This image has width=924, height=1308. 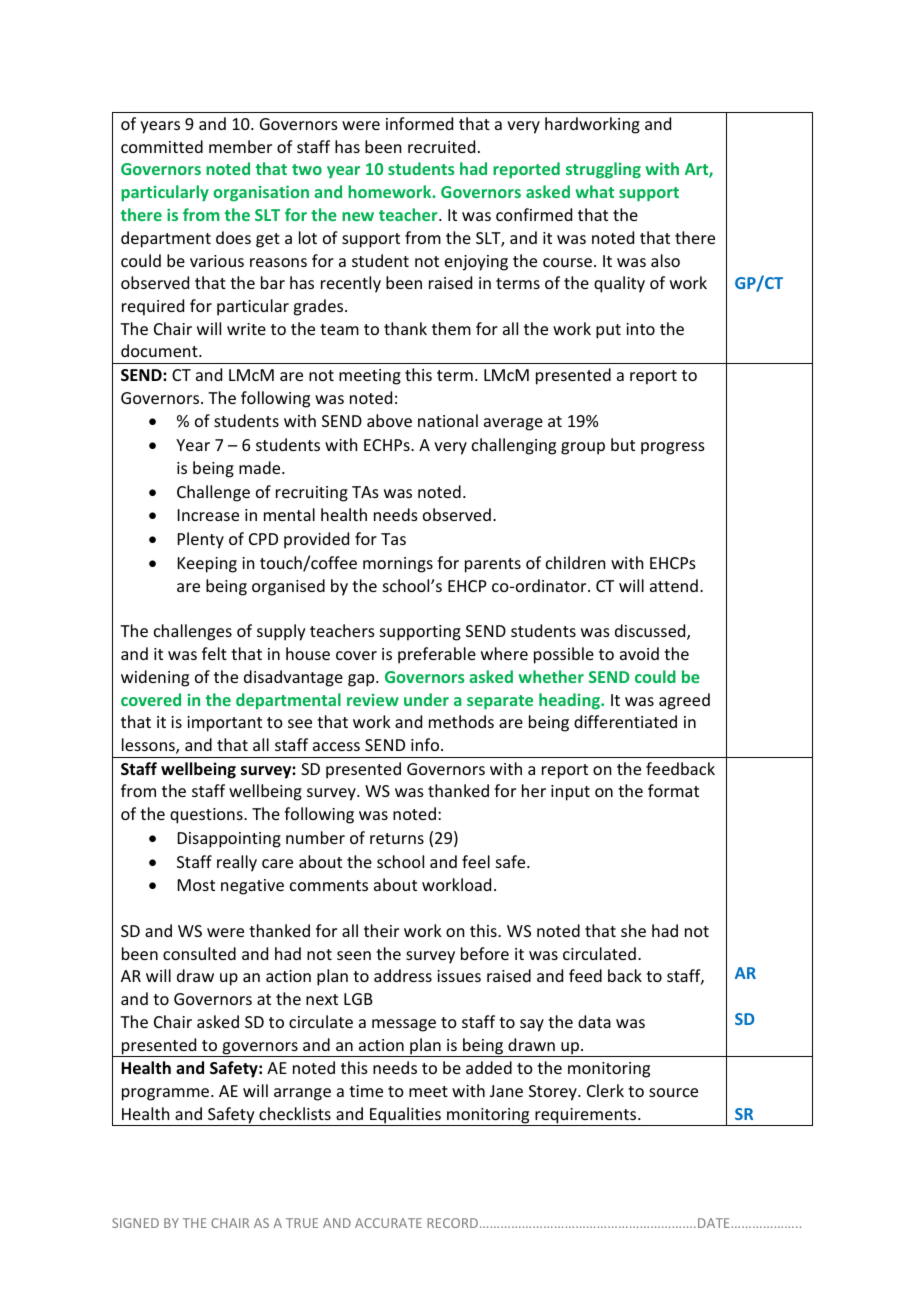 What do you see at coordinates (229, 840) in the image?
I see `Disappointing` at bounding box center [229, 840].
